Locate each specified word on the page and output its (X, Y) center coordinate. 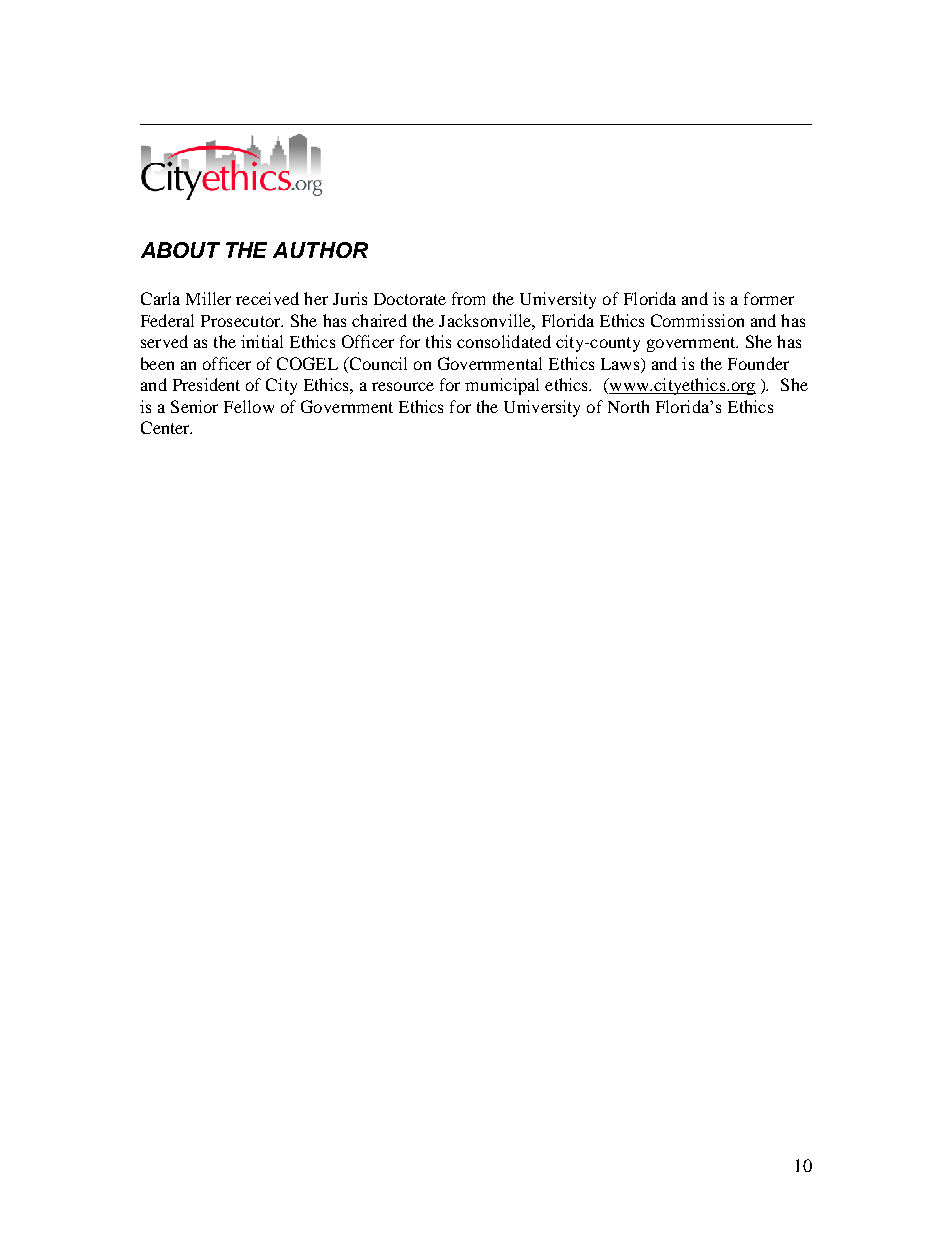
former (769, 298)
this (438, 341)
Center (166, 427)
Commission (697, 320)
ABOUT (180, 250)
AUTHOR (320, 250)
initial (262, 341)
